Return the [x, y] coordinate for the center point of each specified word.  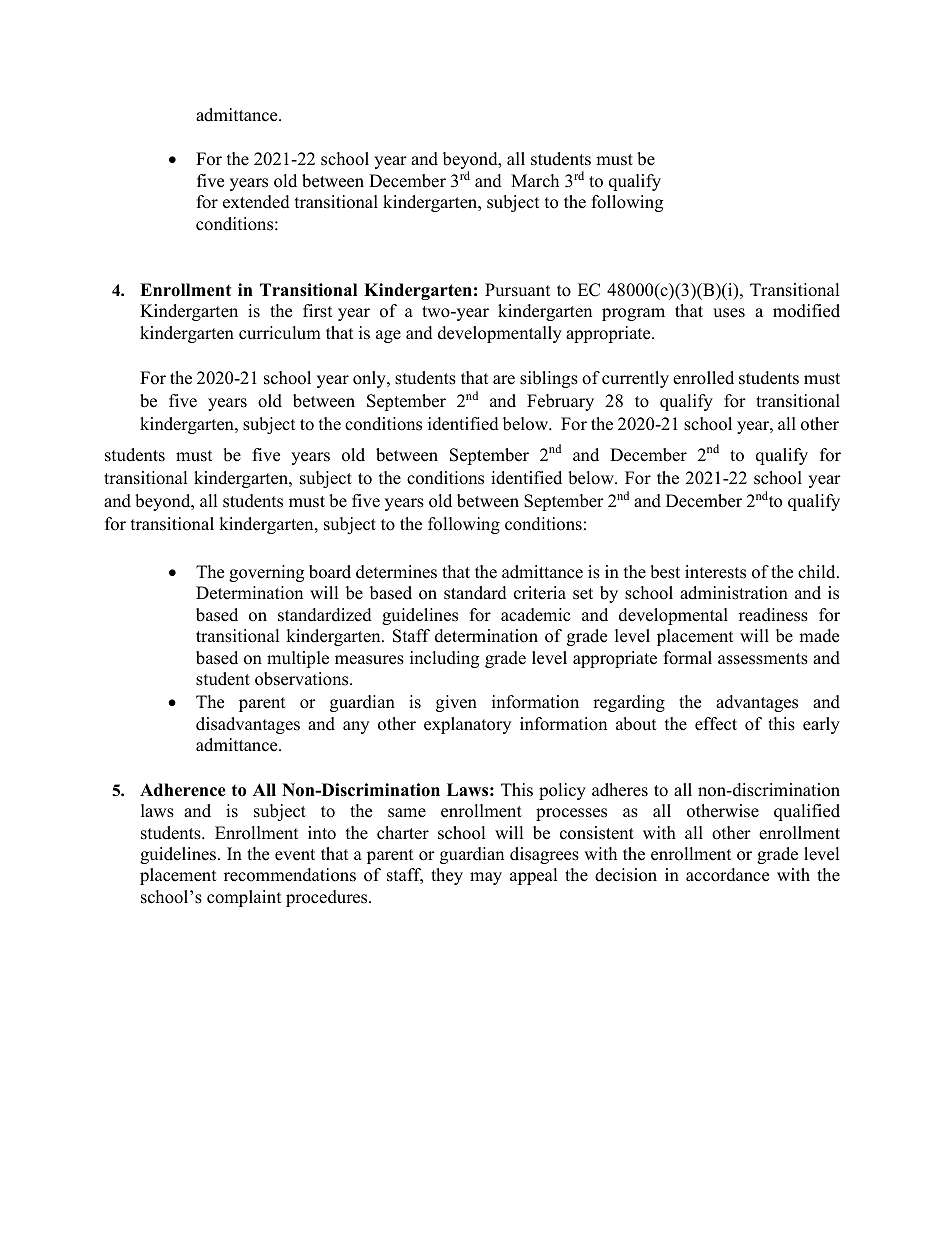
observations [303, 679]
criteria [540, 593]
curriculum [280, 333]
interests [715, 572]
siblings [549, 379]
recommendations [290, 875]
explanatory [467, 725]
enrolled [703, 378]
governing [266, 573]
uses [729, 313]
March [535, 181]
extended [256, 202]
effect [716, 724]
